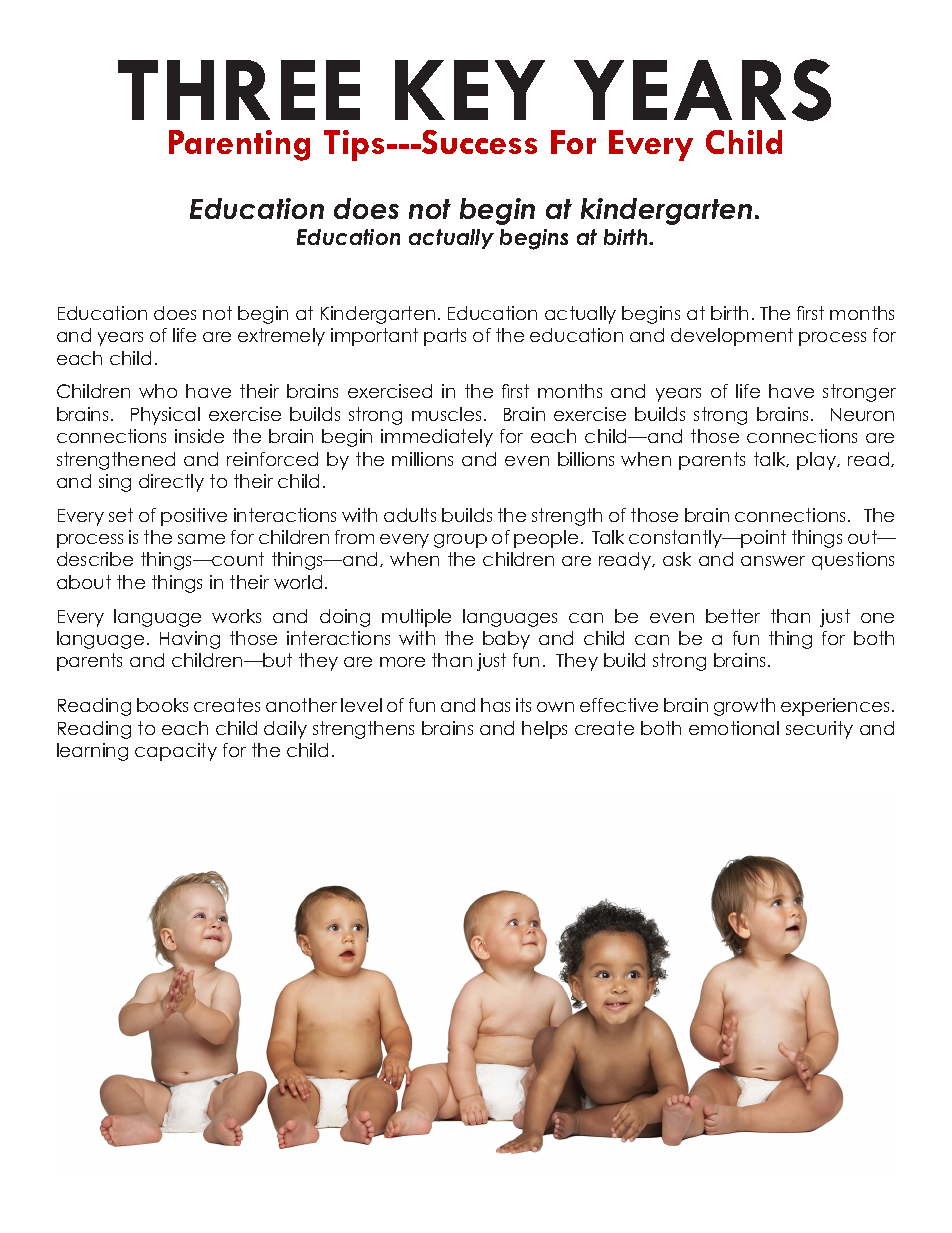 This document has height=1233, width=952. I want to click on directly, so click(171, 483).
